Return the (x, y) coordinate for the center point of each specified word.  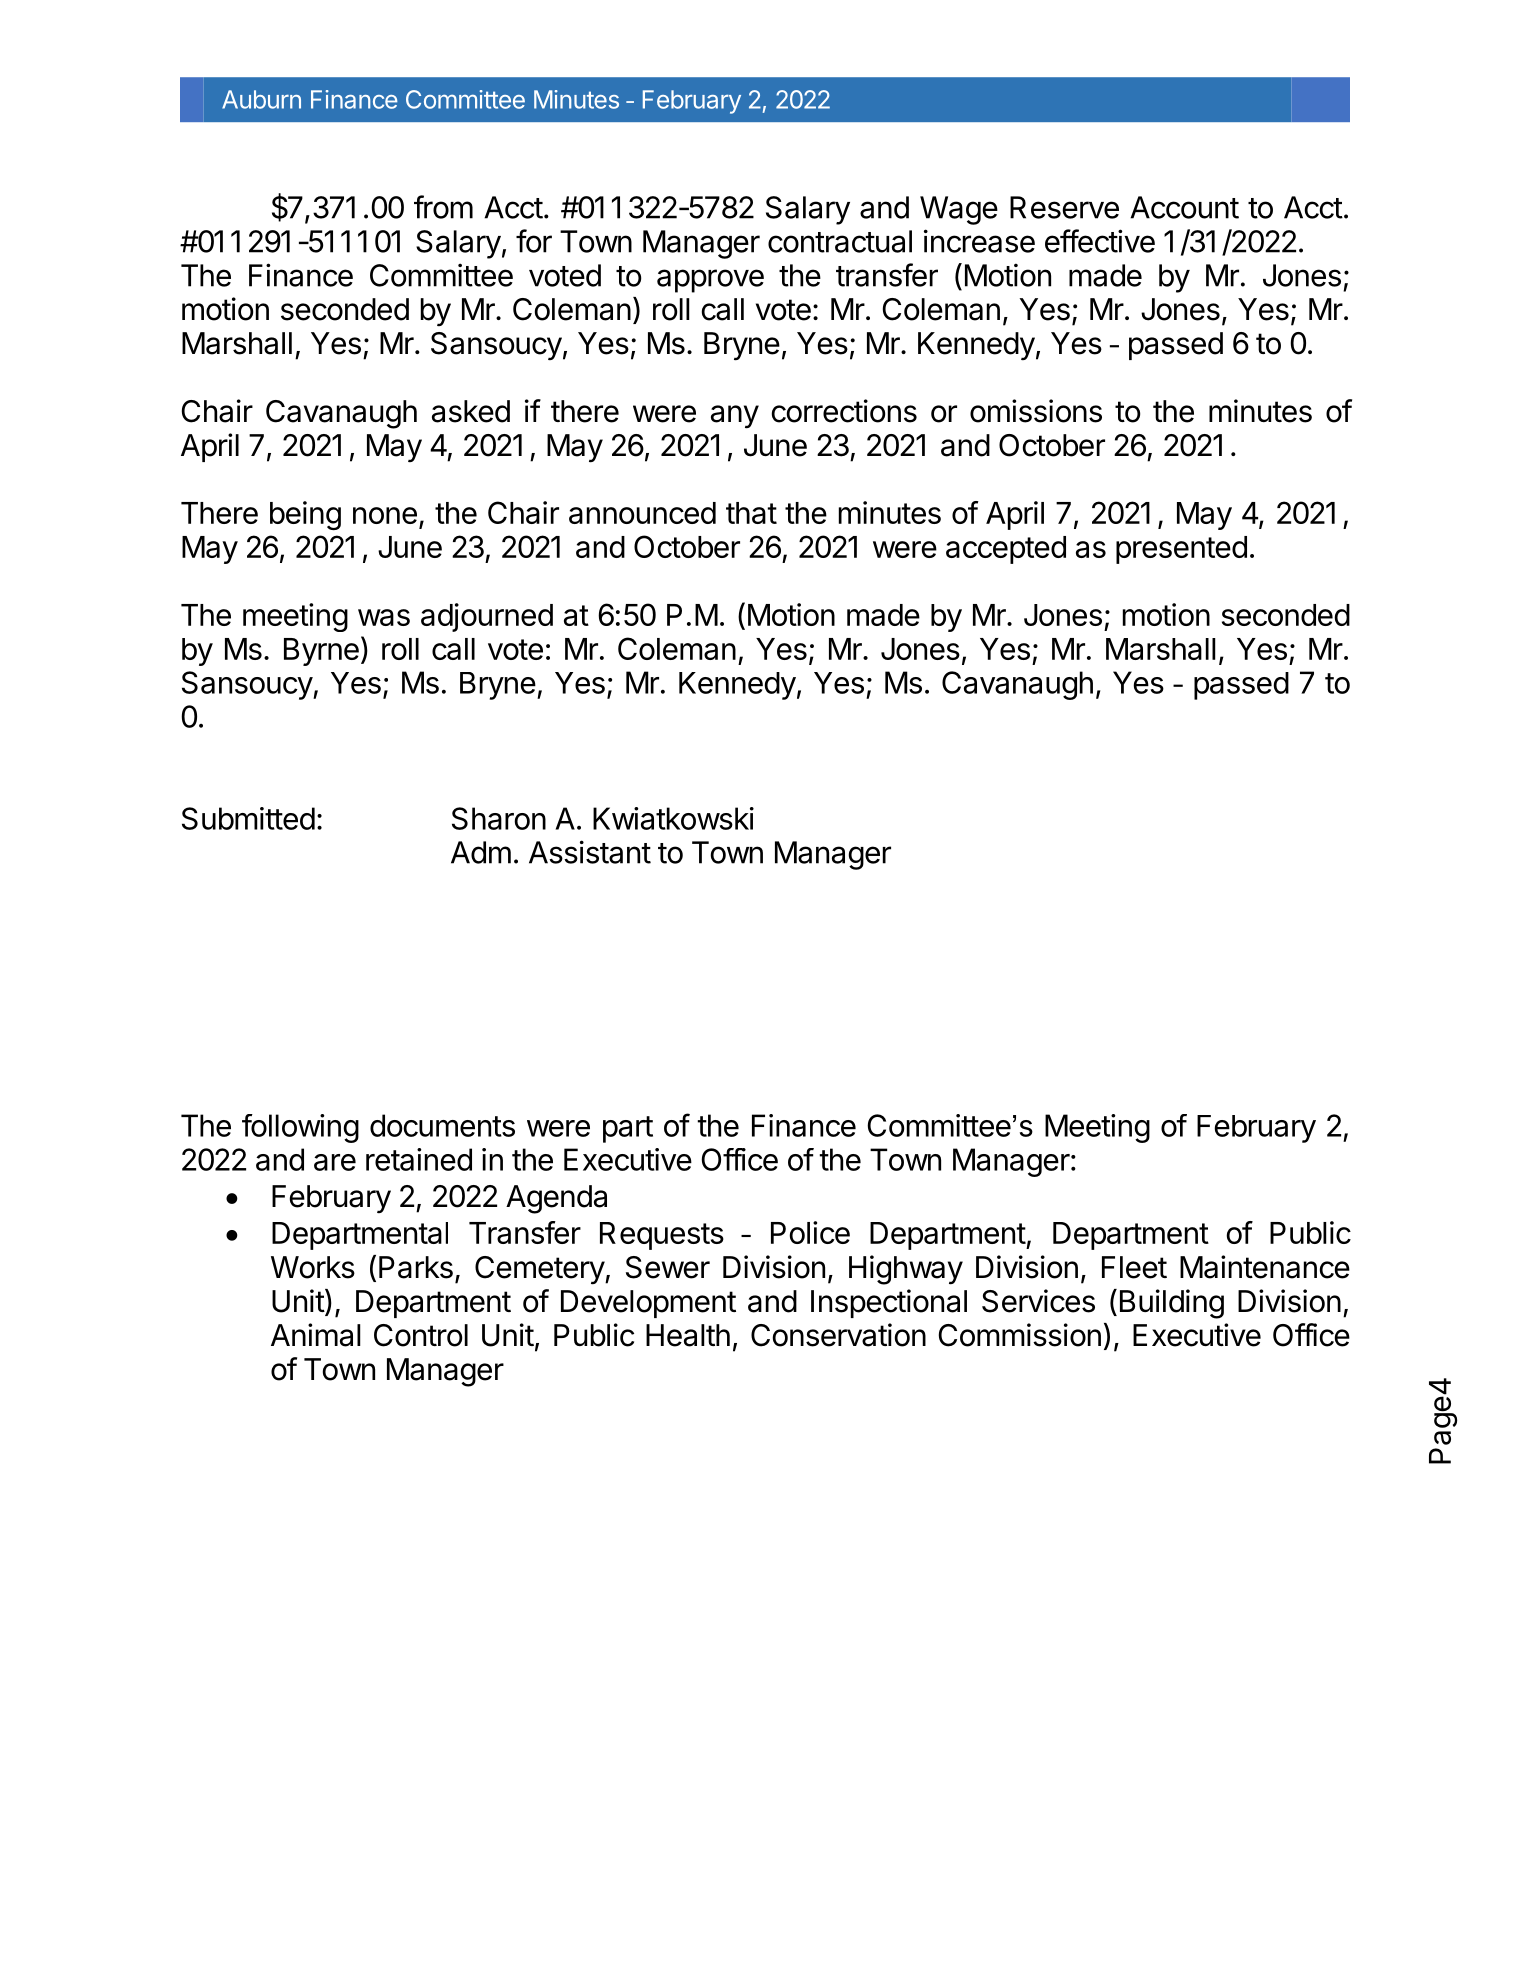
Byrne (321, 652)
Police (810, 1232)
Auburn (261, 99)
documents (442, 1125)
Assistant (590, 852)
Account (1184, 207)
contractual (840, 241)
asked (471, 411)
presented (1181, 550)
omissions (1036, 411)
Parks (417, 1268)
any (735, 417)
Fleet (1134, 1267)
